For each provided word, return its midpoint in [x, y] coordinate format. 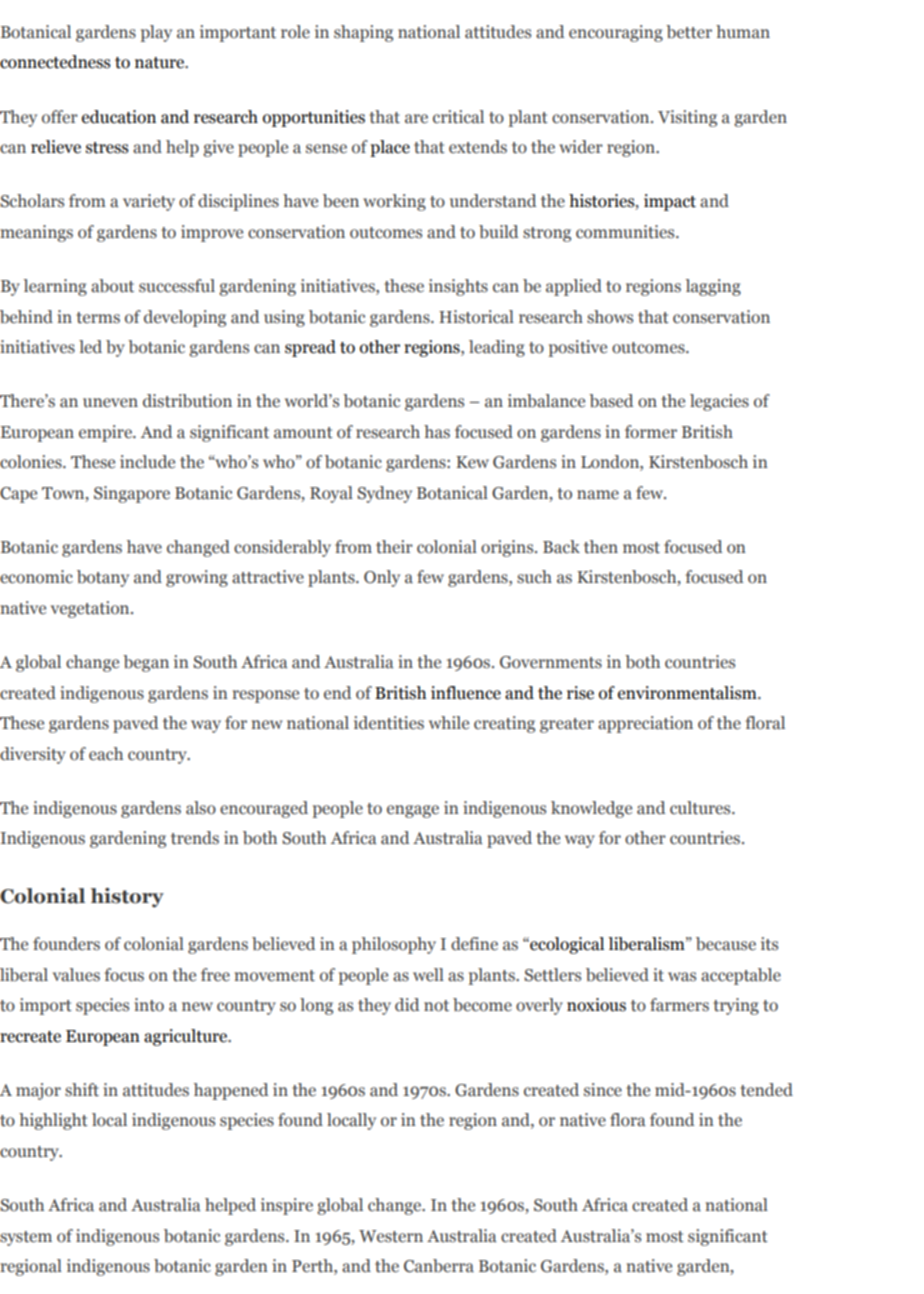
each [106, 754]
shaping [363, 33]
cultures [701, 808]
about [112, 286]
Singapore [132, 494]
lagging [713, 287]
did [407, 1004]
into [149, 1005]
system [26, 1238]
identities [389, 723]
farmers [679, 1005]
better [689, 32]
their [394, 547]
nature [161, 63]
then [601, 547]
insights [458, 287]
